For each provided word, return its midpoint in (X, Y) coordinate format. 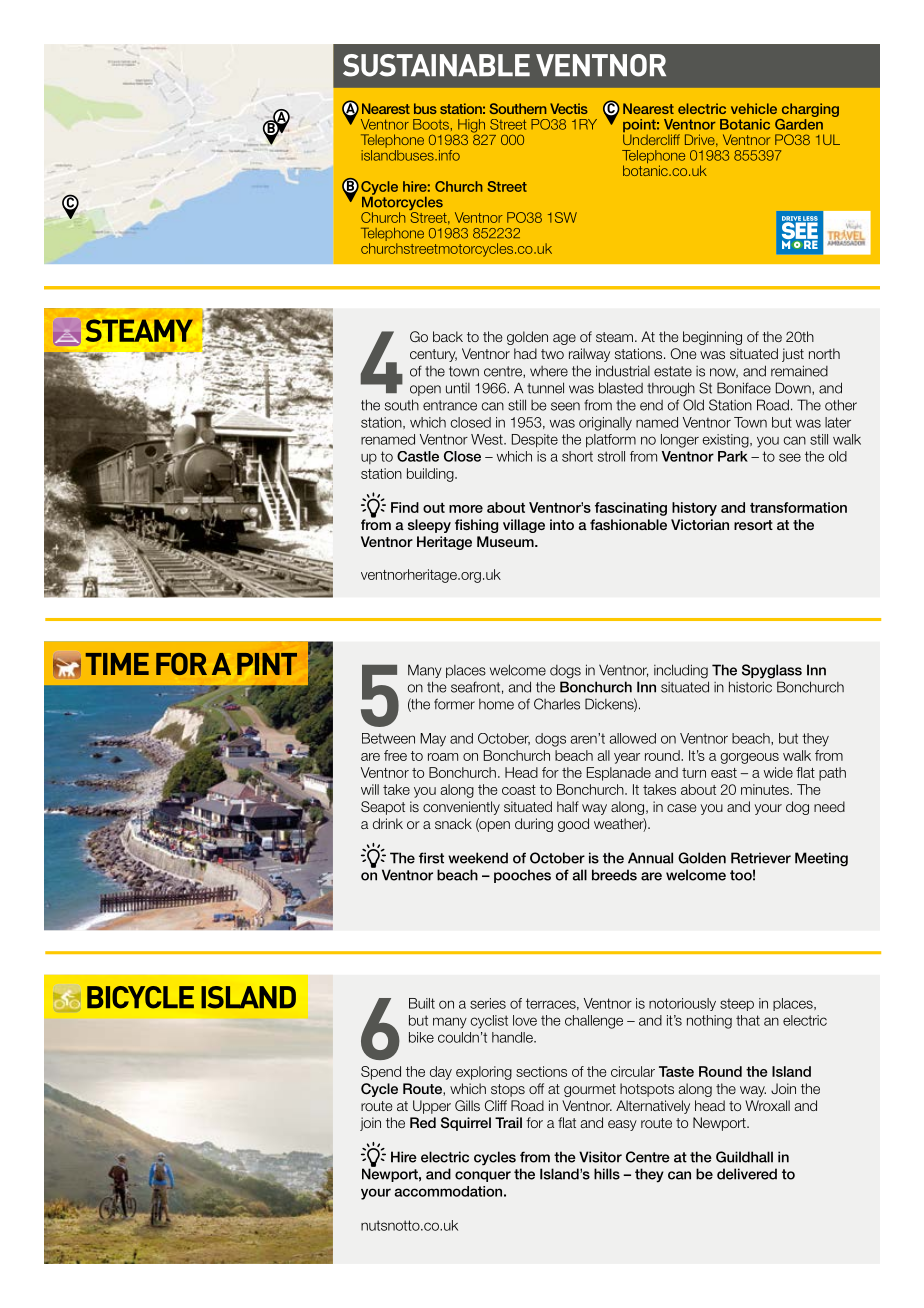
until (458, 388)
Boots (431, 124)
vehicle (754, 108)
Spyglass (772, 671)
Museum (506, 541)
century (433, 355)
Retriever (761, 858)
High (470, 127)
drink (388, 823)
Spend (381, 1073)
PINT (267, 664)
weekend (478, 858)
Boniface (744, 388)
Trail (508, 1122)
